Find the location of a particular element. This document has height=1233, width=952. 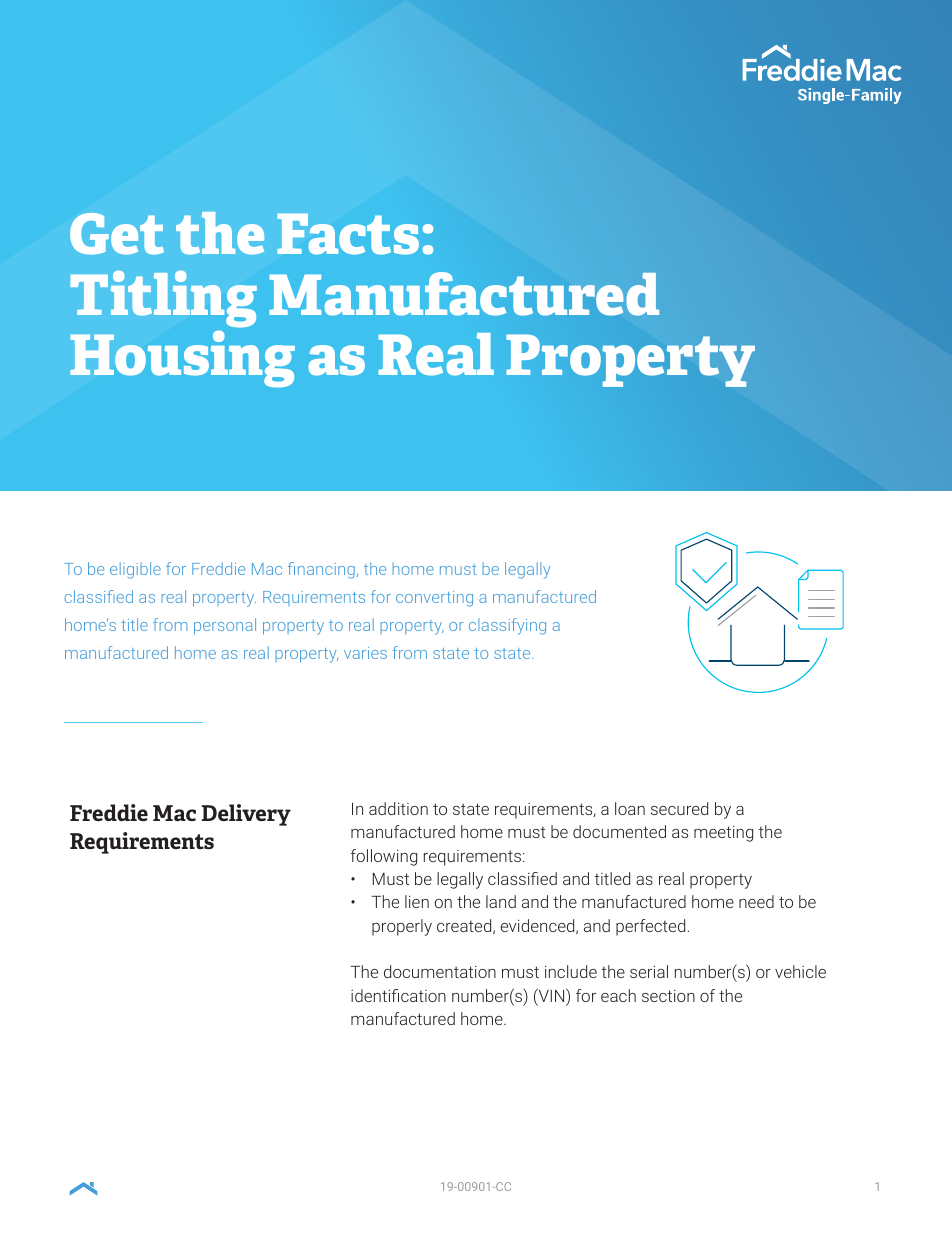

converting is located at coordinates (434, 599).
